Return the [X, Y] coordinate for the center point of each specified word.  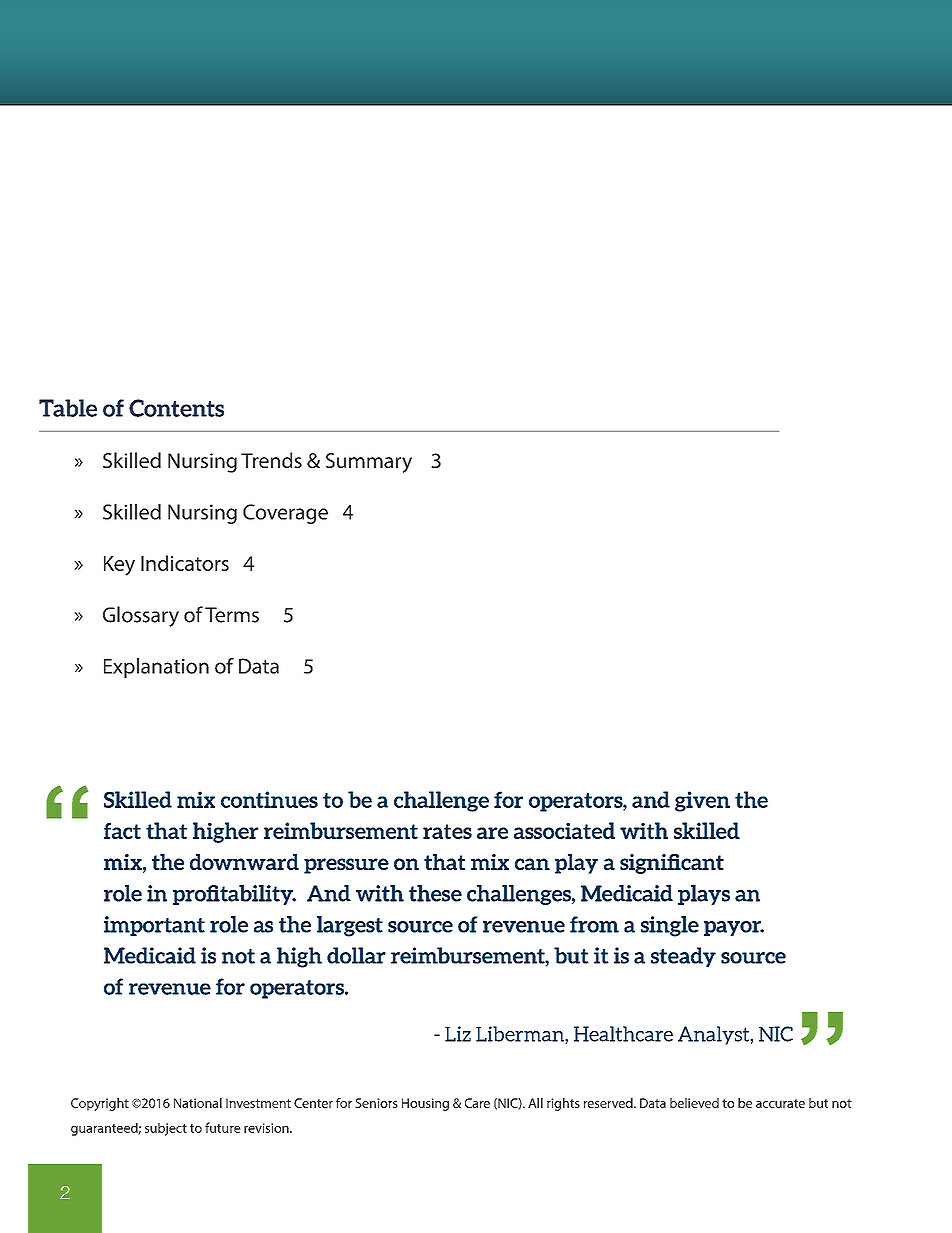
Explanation [156, 668]
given [702, 801]
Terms [232, 615]
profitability [234, 895]
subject [166, 1129]
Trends [271, 460]
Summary [369, 463]
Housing [425, 1104]
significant [672, 864]
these [435, 893]
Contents [176, 408]
